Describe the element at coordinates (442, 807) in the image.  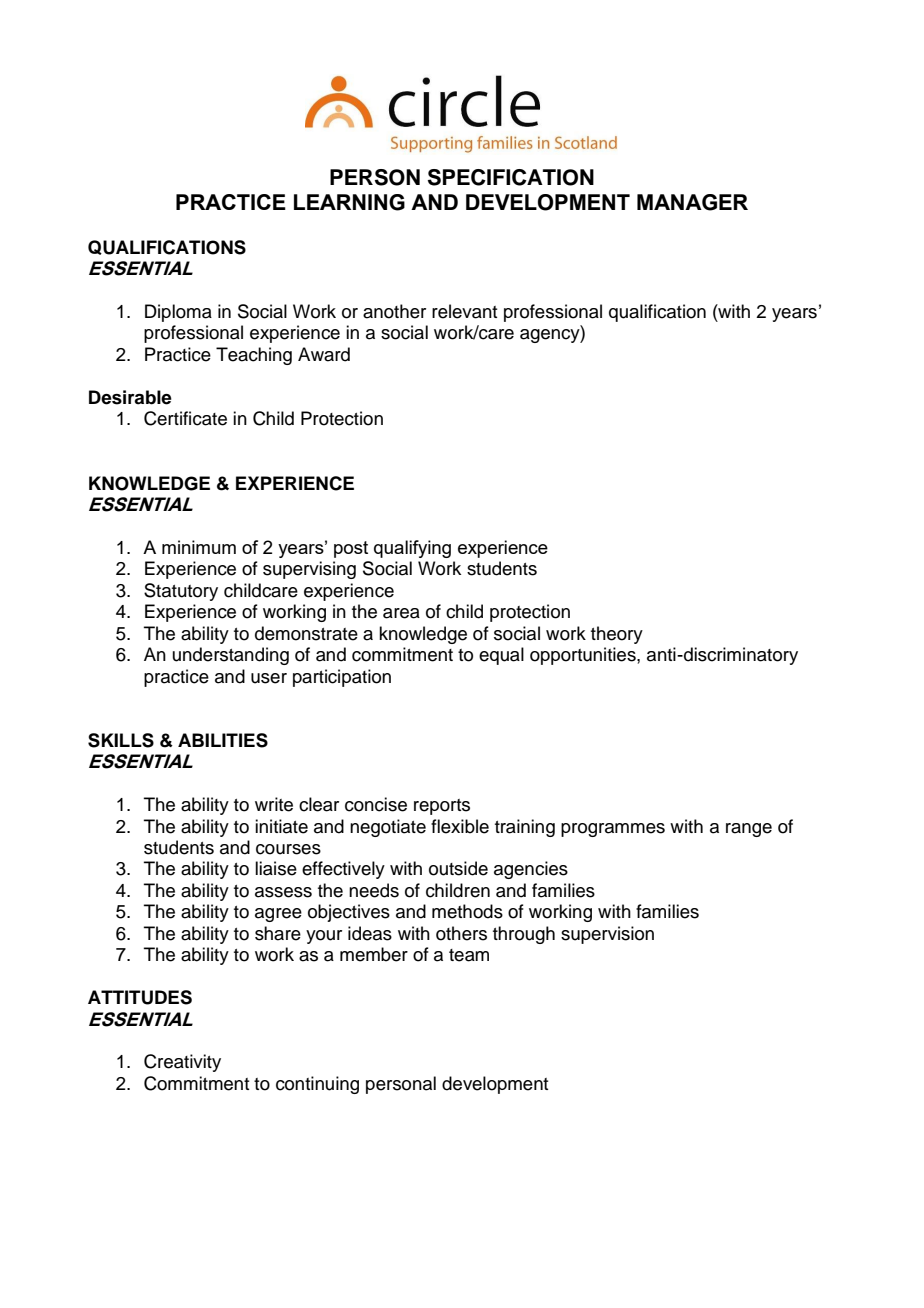
I see `reports` at that location.
